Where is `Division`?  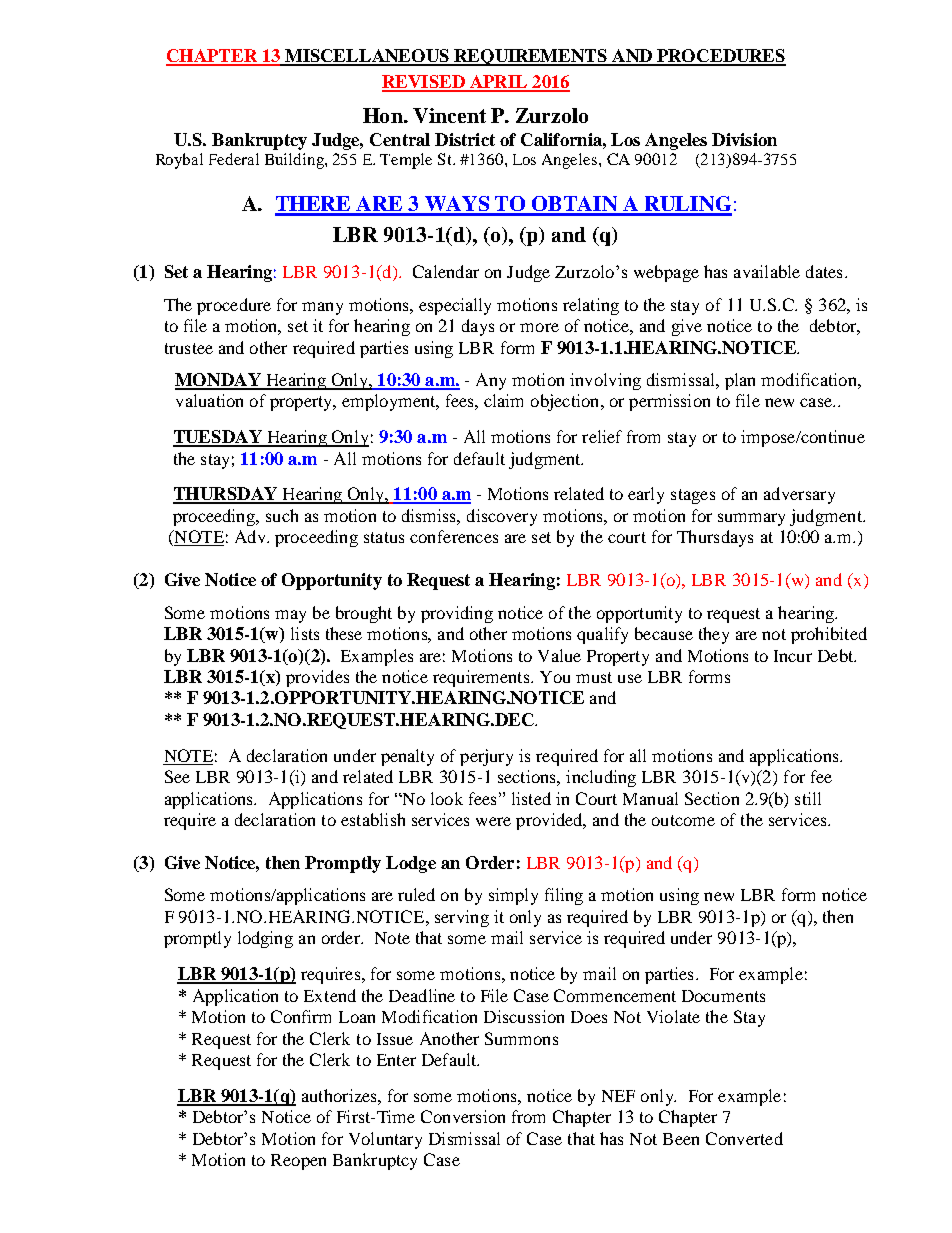 Division is located at coordinates (744, 139).
